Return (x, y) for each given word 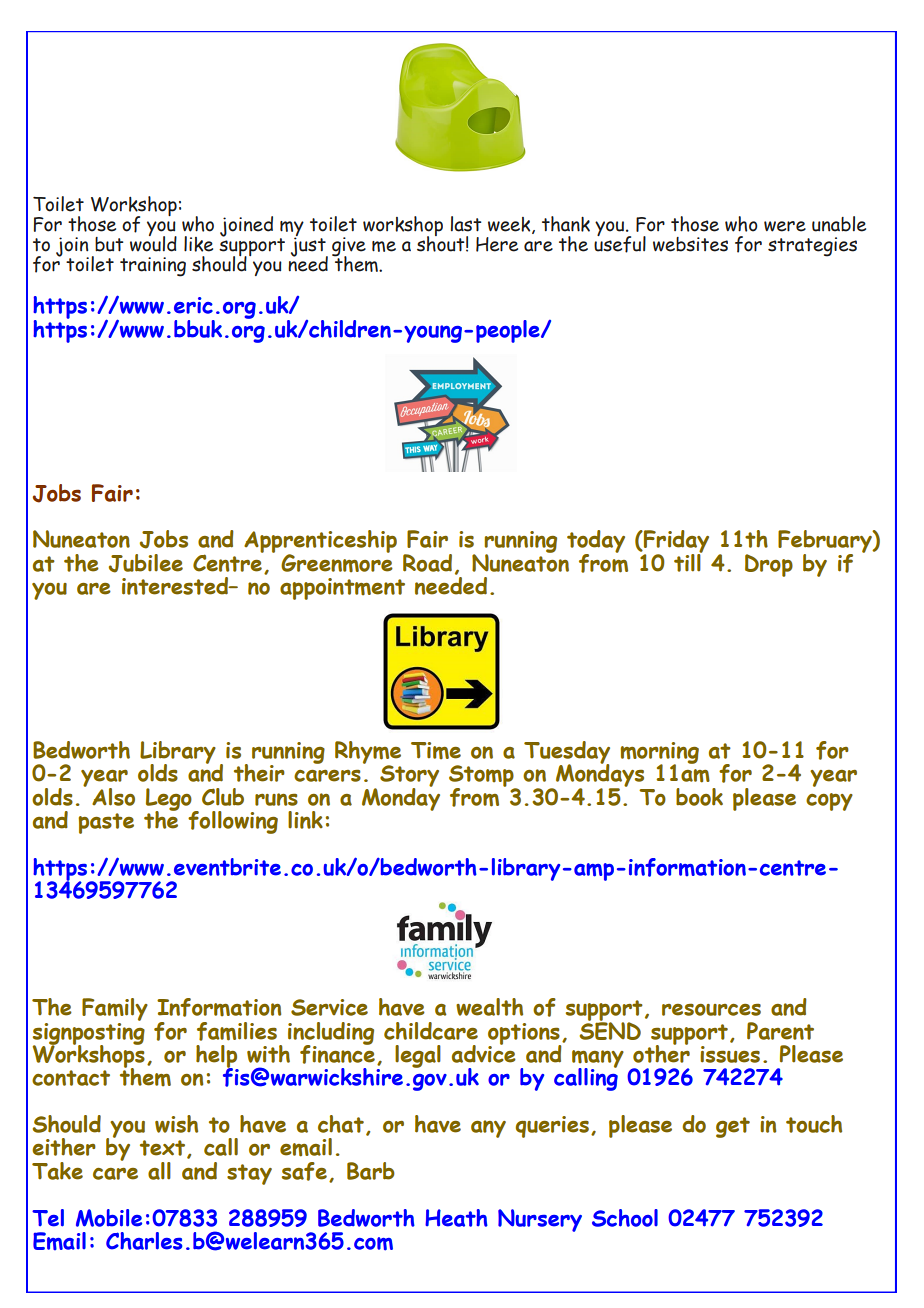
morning (660, 754)
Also (113, 797)
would (153, 242)
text (164, 1149)
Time (436, 750)
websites (690, 244)
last (466, 224)
